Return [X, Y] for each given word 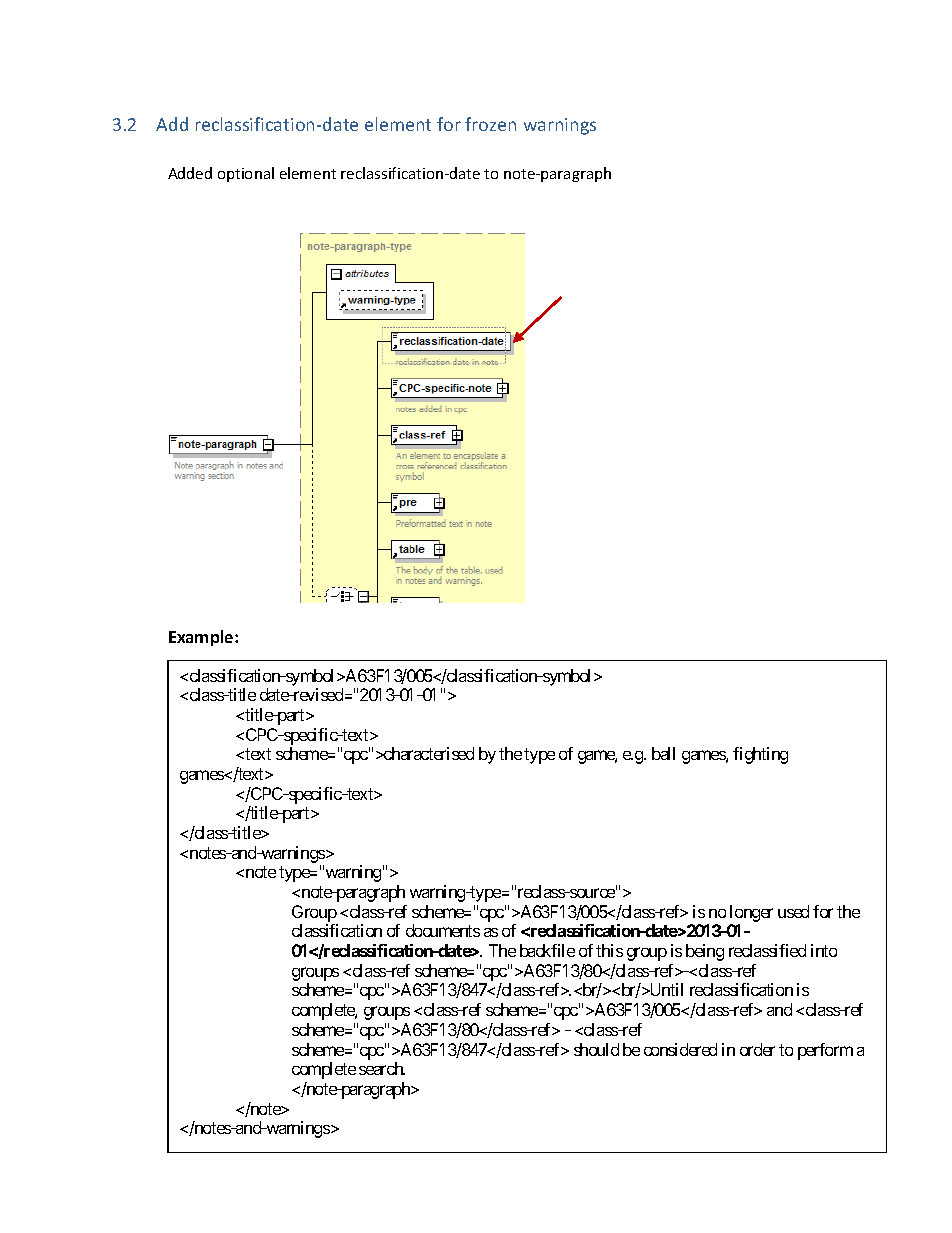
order [757, 1049]
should [596, 1049]
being [705, 952]
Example [202, 638]
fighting [760, 755]
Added [190, 173]
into [824, 950]
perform [825, 1051]
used [793, 911]
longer [751, 913]
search [382, 1068]
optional [246, 174]
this [609, 950]
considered [680, 1049]
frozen [490, 124]
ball [663, 753]
